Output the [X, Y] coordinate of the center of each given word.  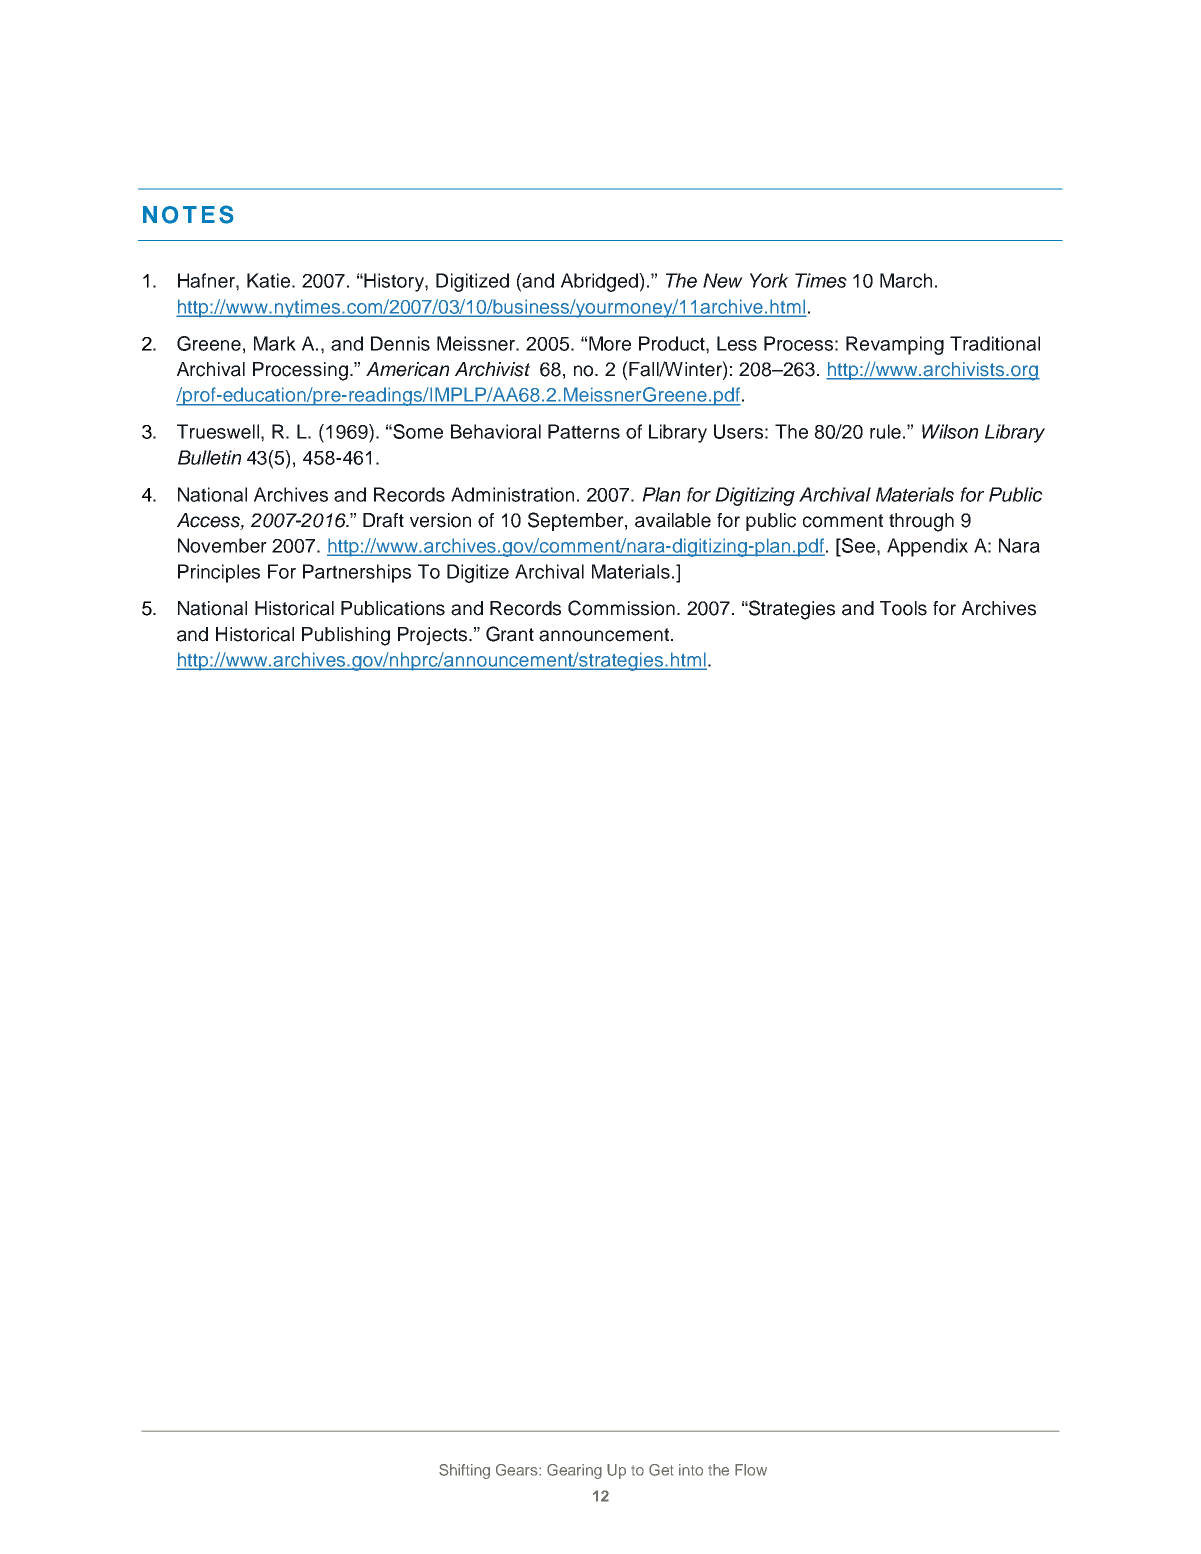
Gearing [574, 1471]
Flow [751, 1470]
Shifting [464, 1471]
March [906, 280]
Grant [510, 634]
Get [661, 1470]
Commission [621, 608]
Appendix [927, 547]
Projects [434, 636]
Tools [903, 608]
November [222, 545]
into [691, 1470]
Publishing [346, 636]
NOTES [188, 214]
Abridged [600, 282]
